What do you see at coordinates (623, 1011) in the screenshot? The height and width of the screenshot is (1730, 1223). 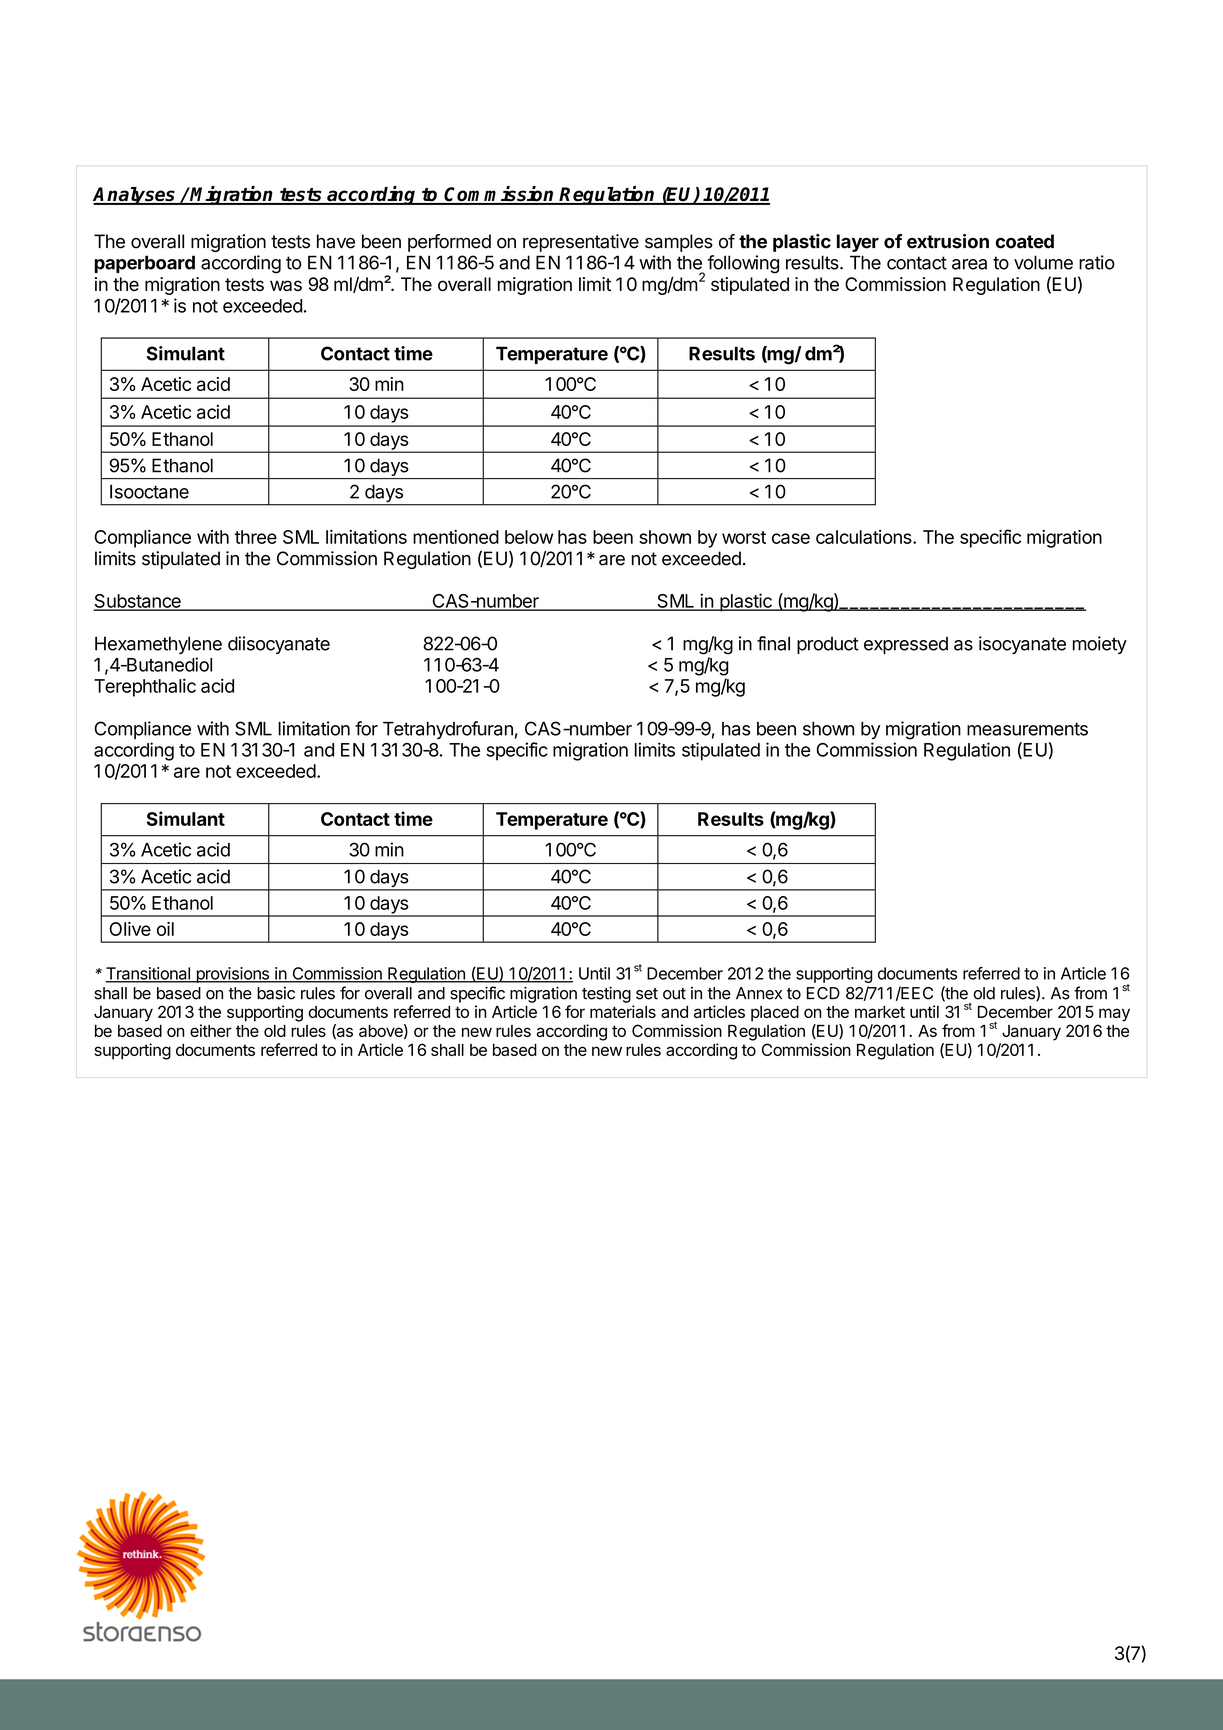 I see `materials` at bounding box center [623, 1011].
